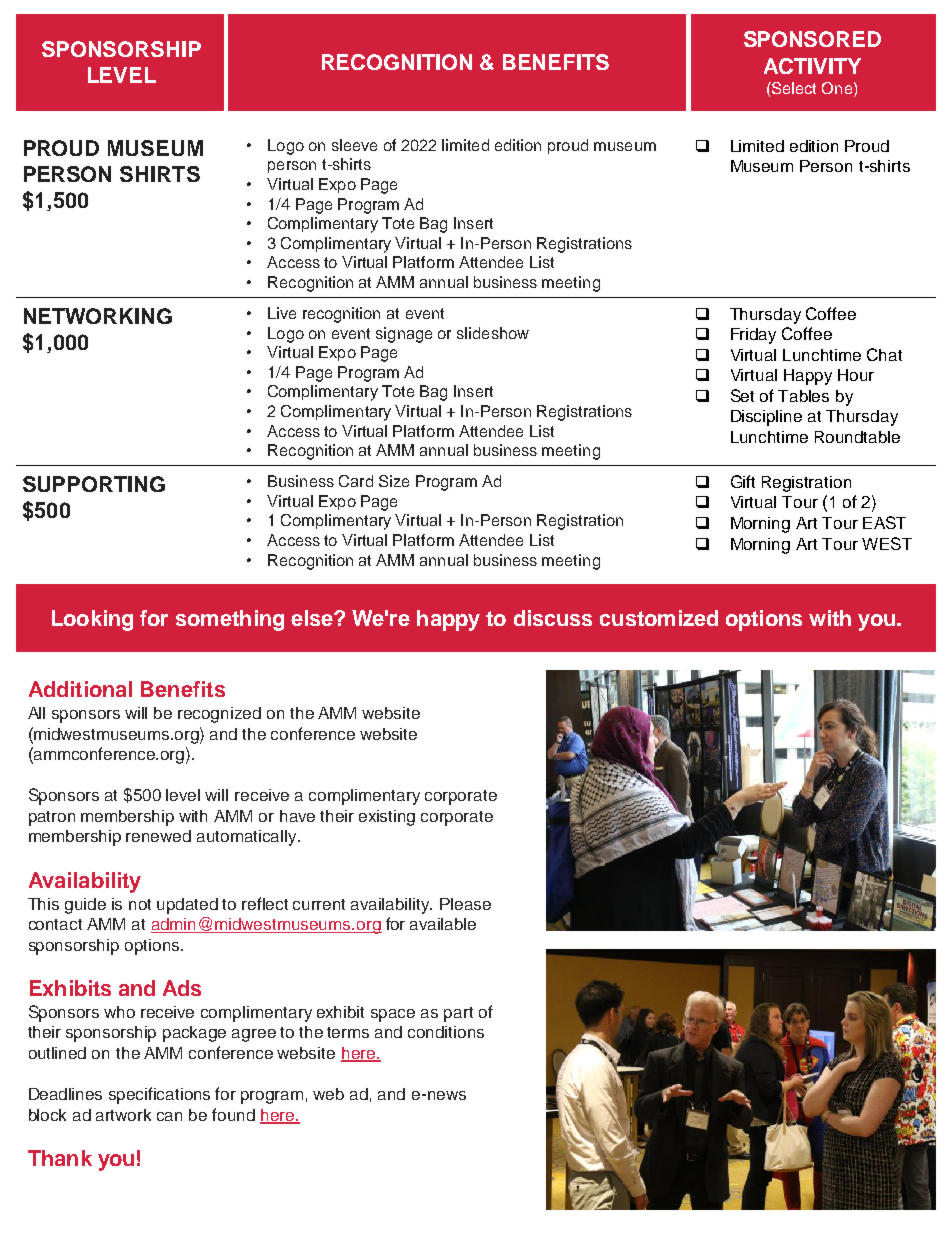  Describe the element at coordinates (812, 66) in the screenshot. I see `ACTIVITY` at that location.
